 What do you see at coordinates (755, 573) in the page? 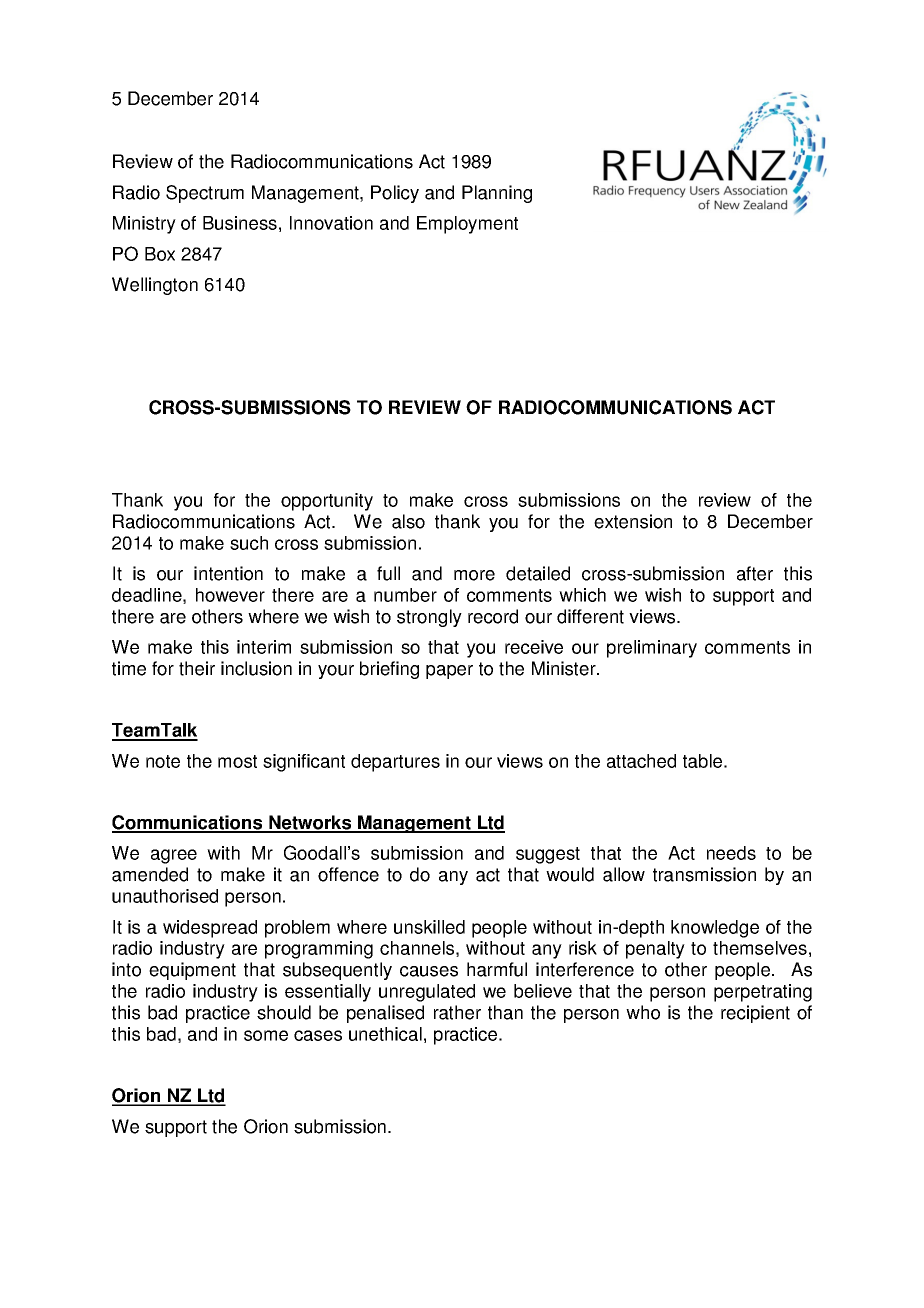
I see `after` at bounding box center [755, 573].
